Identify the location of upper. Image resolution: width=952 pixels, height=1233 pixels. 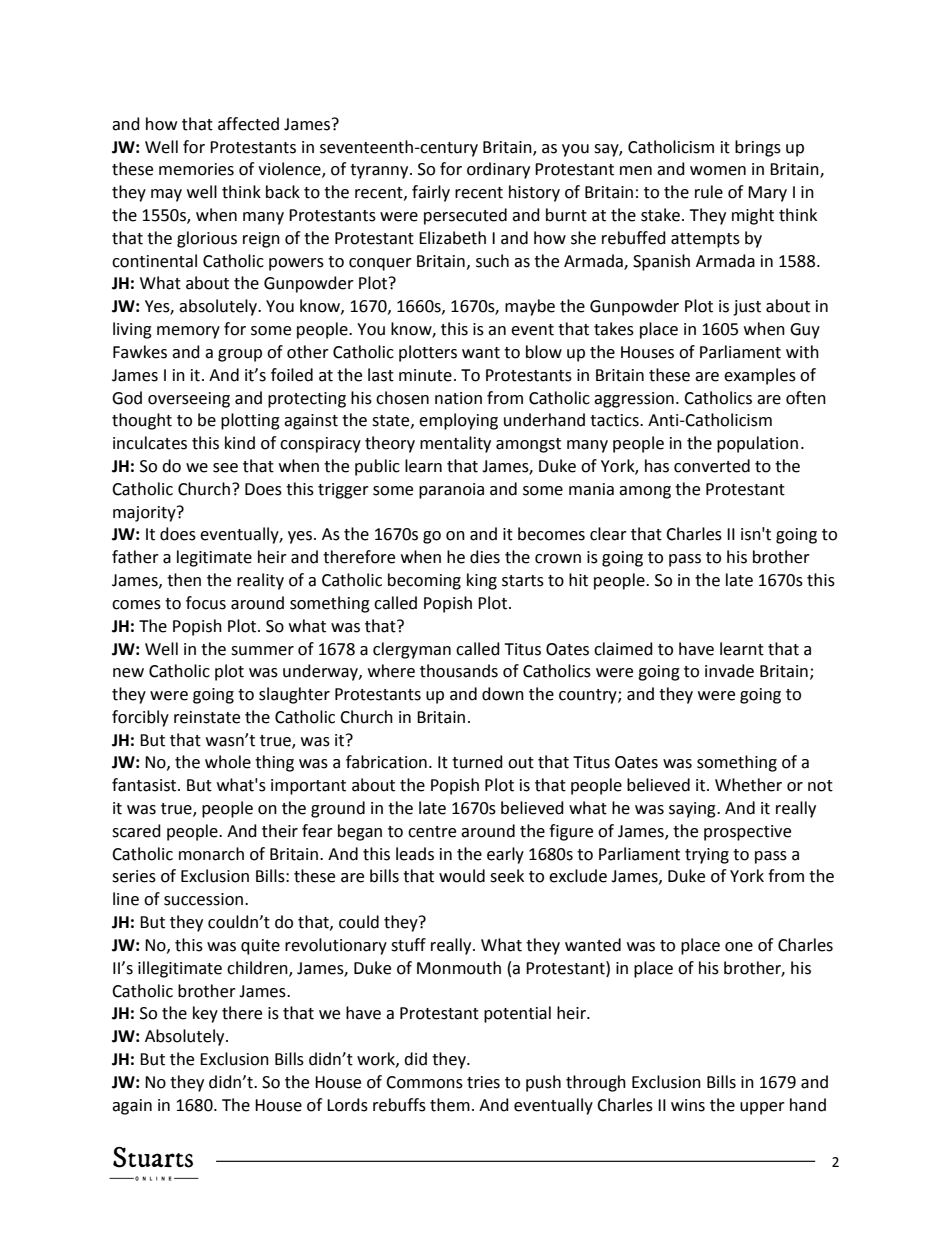
(762, 1108).
